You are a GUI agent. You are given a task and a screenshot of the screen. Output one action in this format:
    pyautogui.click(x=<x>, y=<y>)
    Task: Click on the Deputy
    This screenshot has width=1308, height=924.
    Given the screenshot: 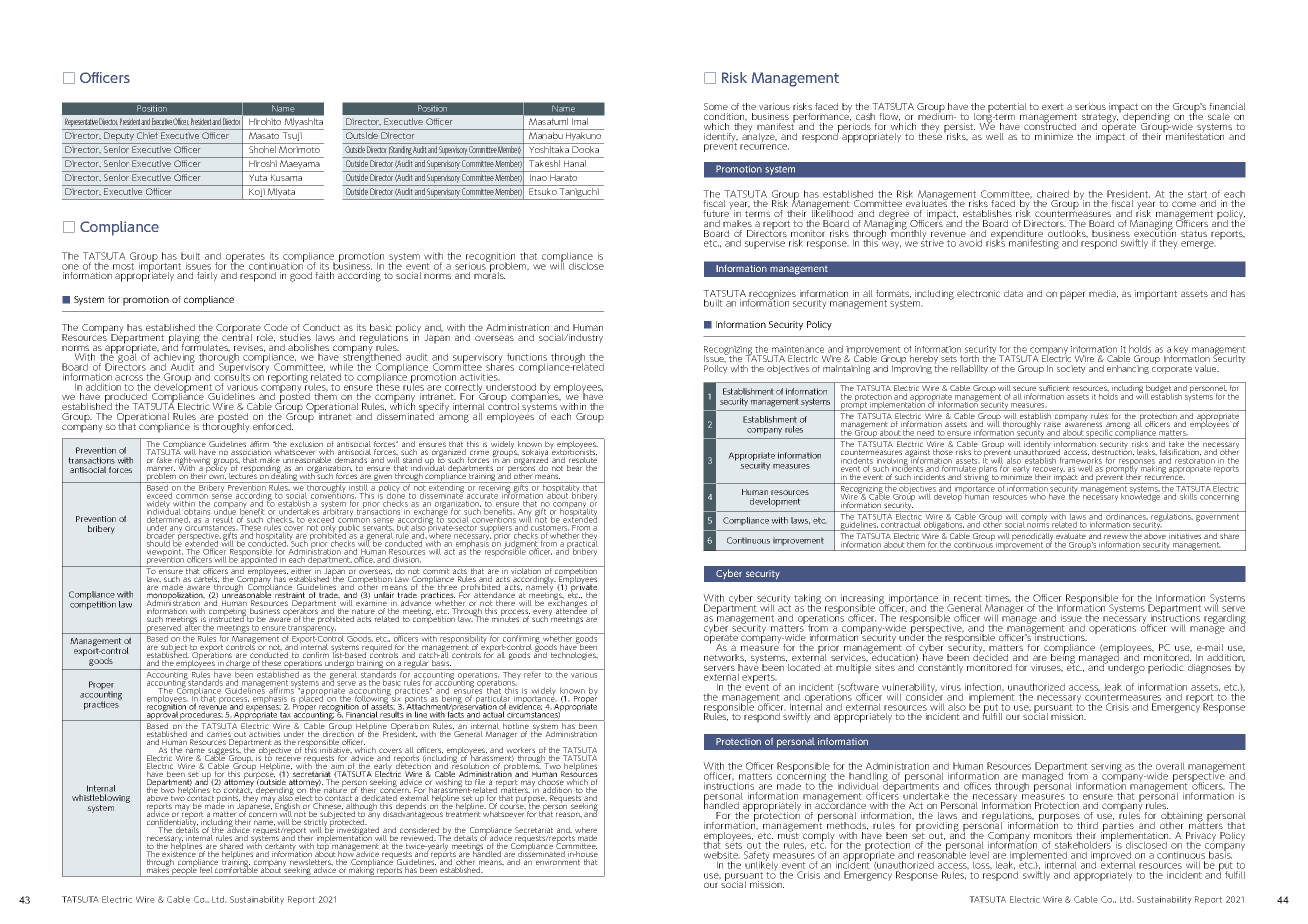 What is the action you would take?
    pyautogui.click(x=119, y=138)
